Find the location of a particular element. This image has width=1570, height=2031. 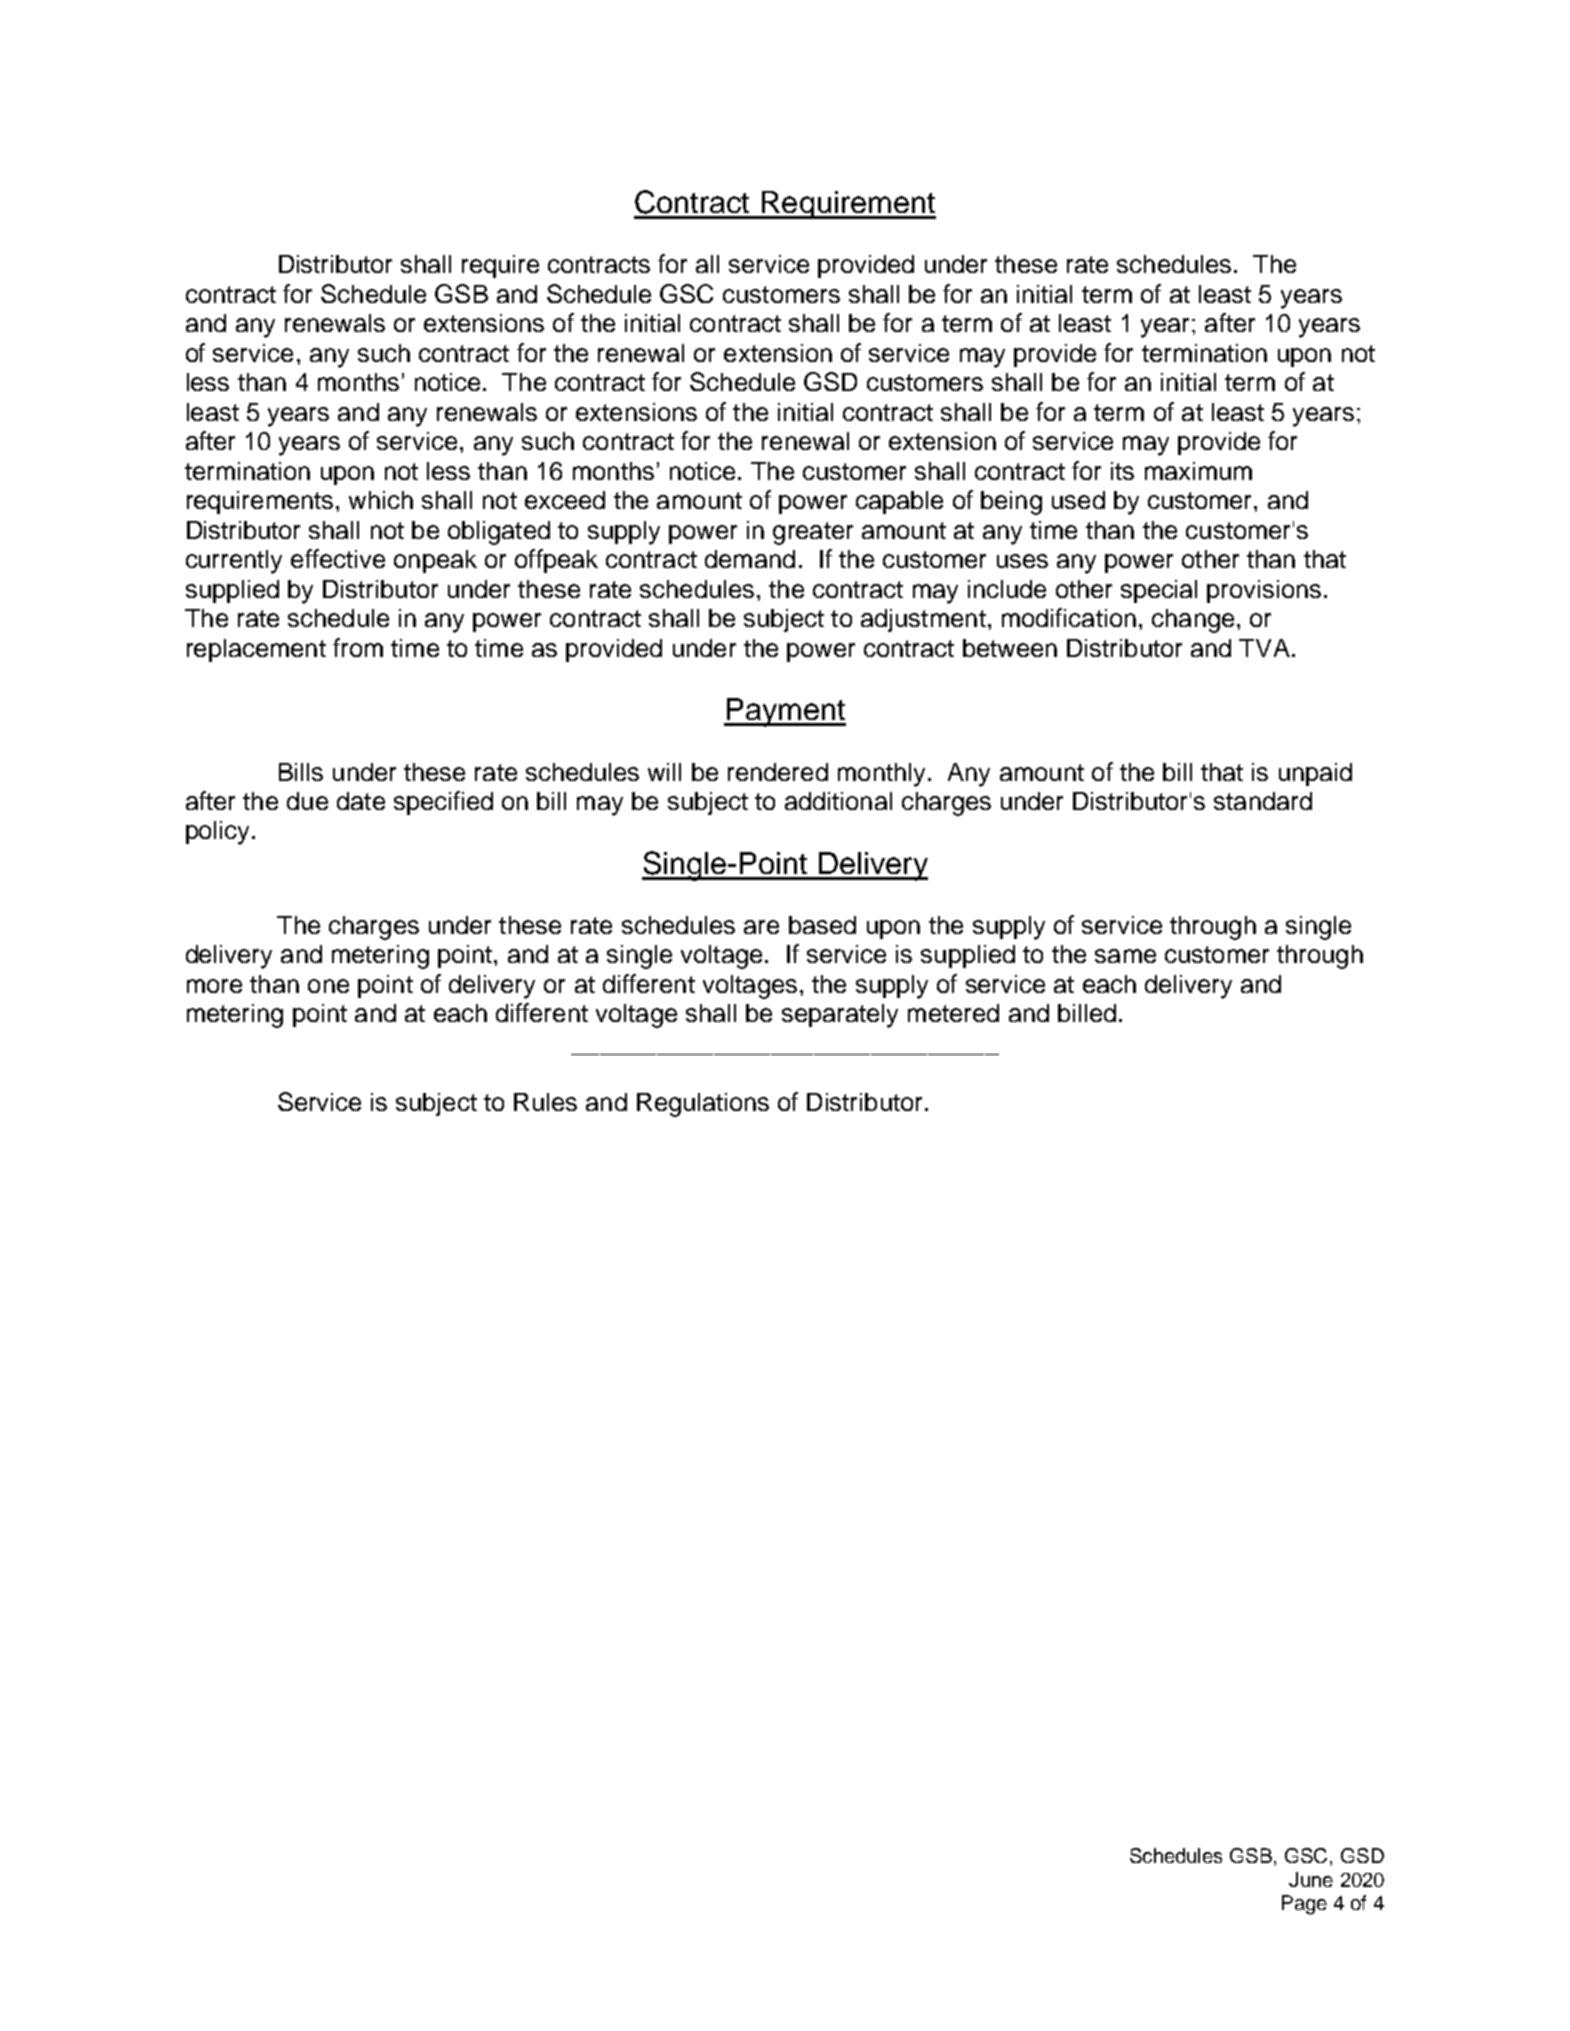

are is located at coordinates (761, 927).
